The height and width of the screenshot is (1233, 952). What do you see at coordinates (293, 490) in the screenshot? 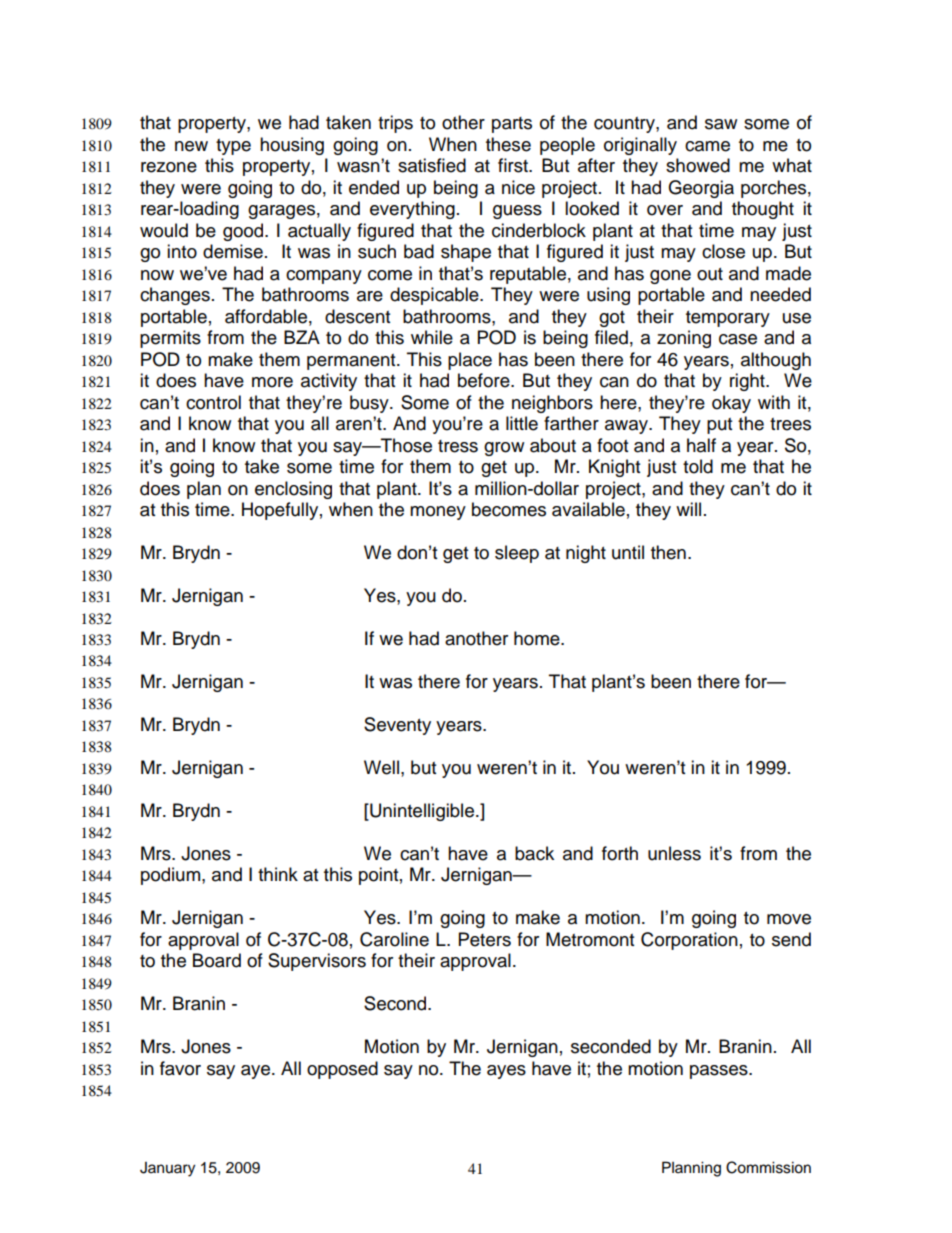
I see `enclosing` at bounding box center [293, 490].
